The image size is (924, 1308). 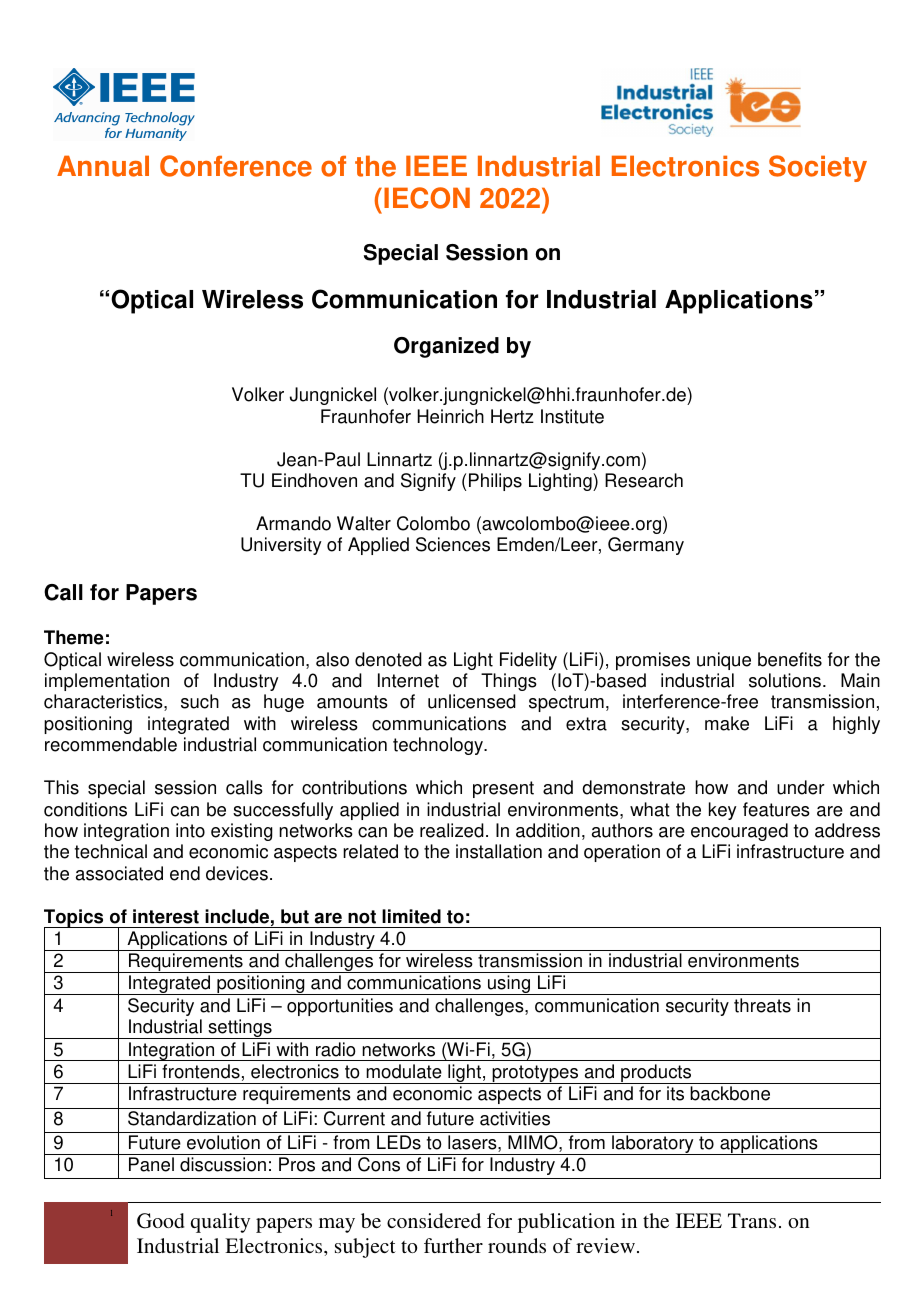 What do you see at coordinates (453, 1245) in the screenshot?
I see `further` at bounding box center [453, 1245].
